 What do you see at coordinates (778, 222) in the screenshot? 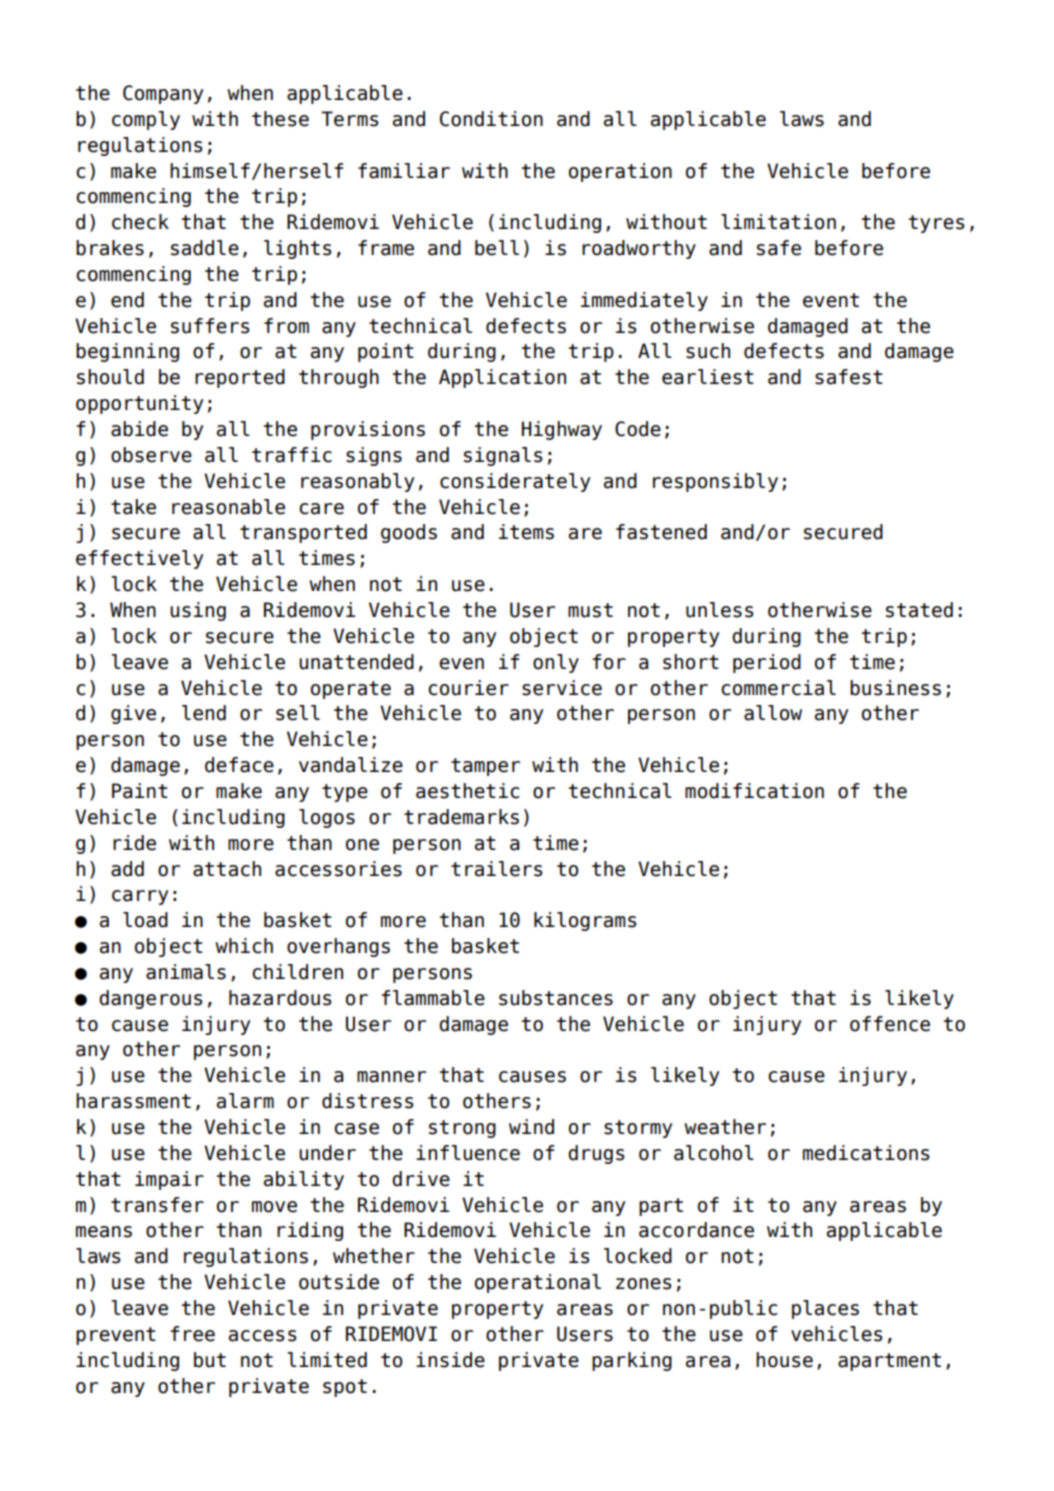
I see `limitation` at bounding box center [778, 222].
